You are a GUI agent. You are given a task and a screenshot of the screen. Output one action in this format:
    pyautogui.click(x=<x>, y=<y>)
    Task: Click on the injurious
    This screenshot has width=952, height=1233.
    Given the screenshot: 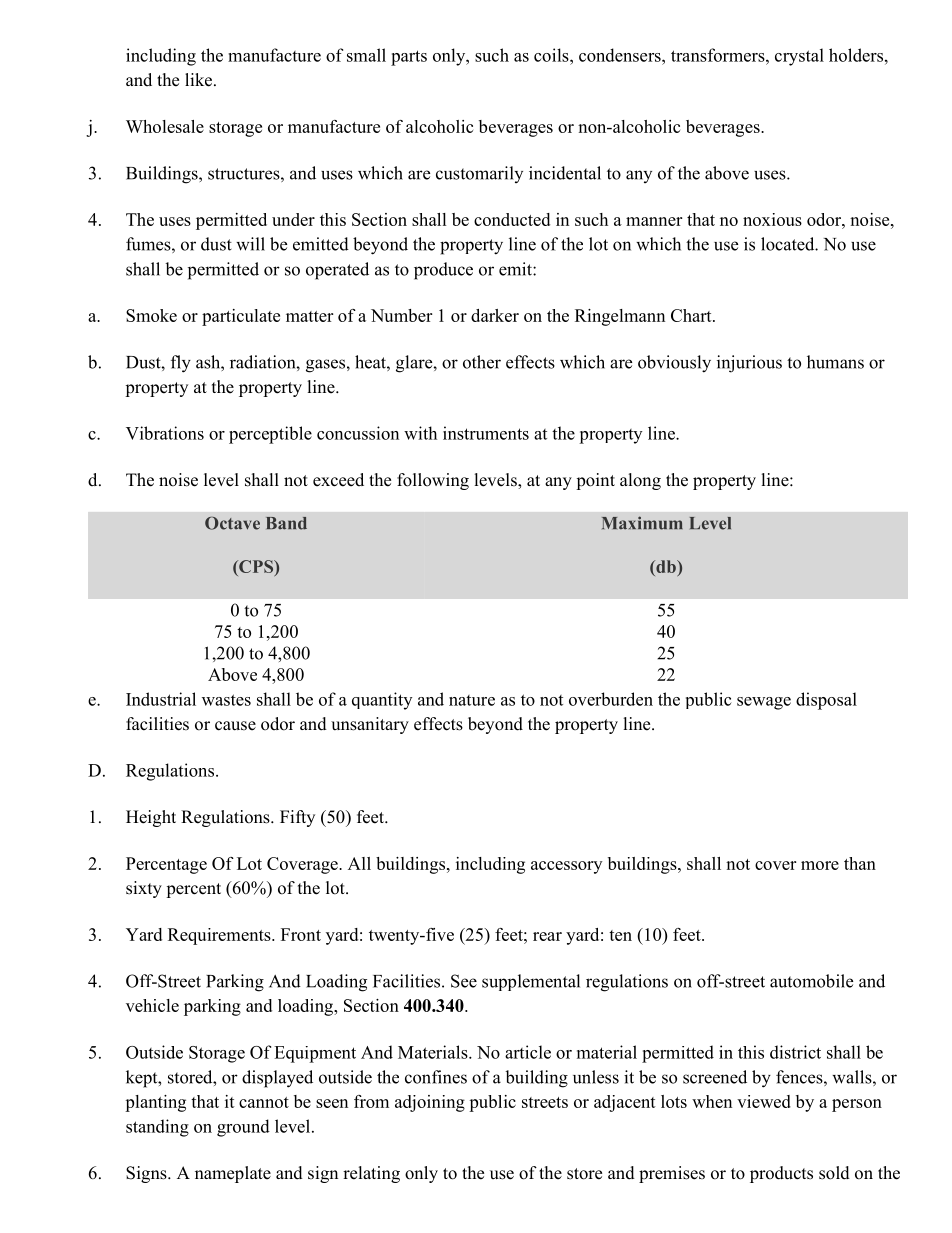 What is the action you would take?
    pyautogui.click(x=749, y=364)
